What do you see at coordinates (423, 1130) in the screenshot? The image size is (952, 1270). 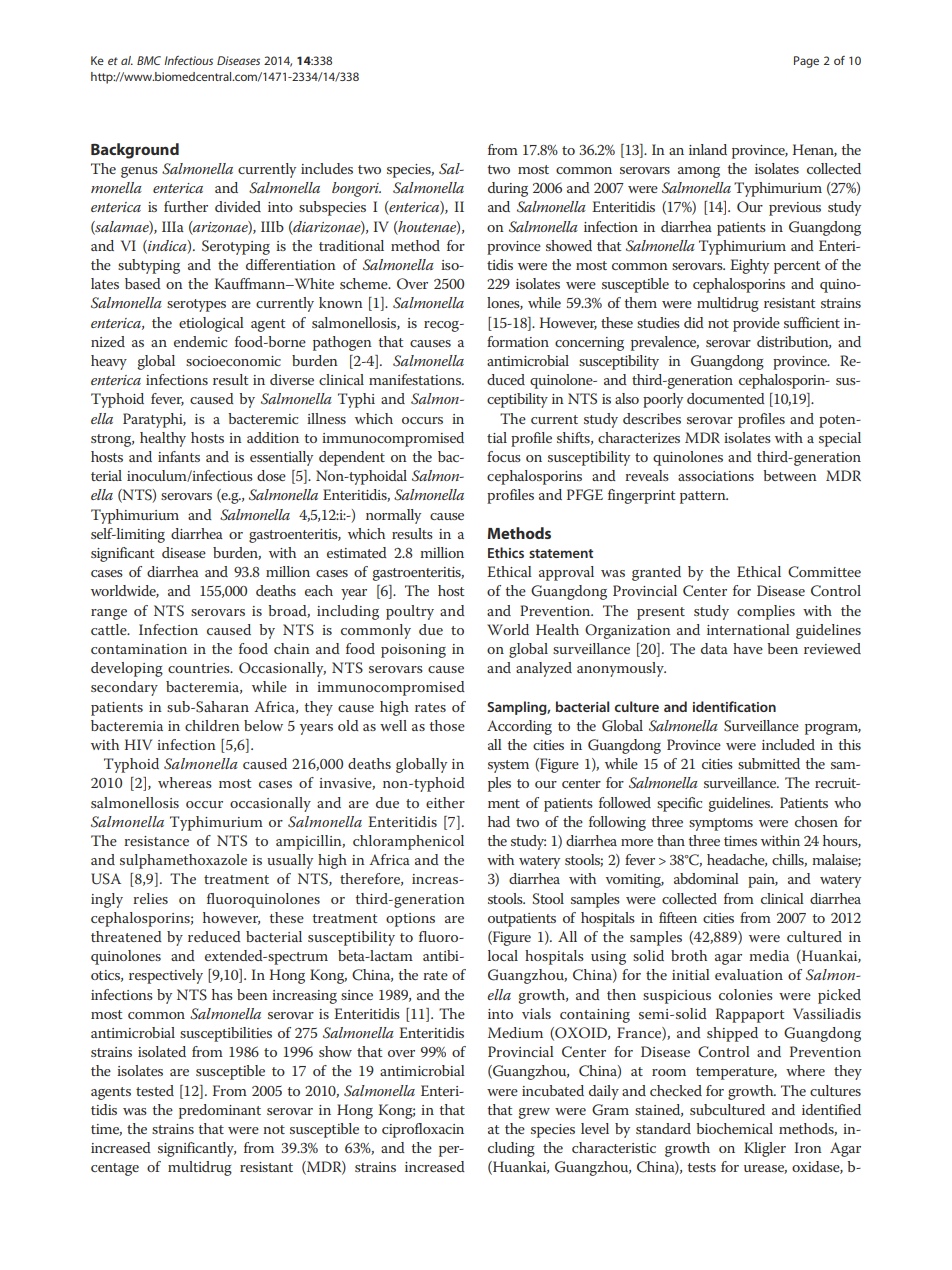 I see `ciprofloxacin` at bounding box center [423, 1130].
